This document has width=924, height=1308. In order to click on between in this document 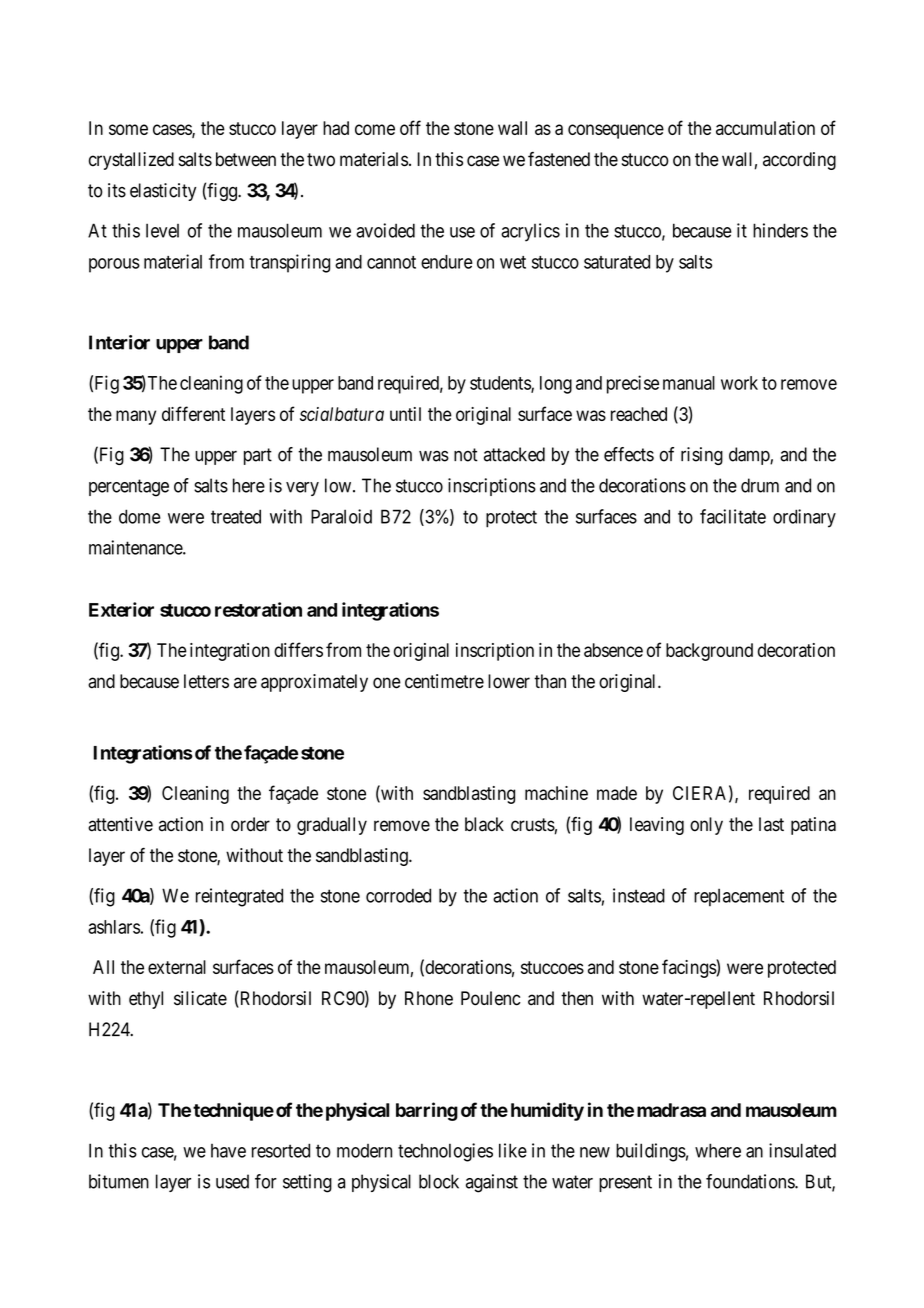, I will do `click(246, 159)`.
